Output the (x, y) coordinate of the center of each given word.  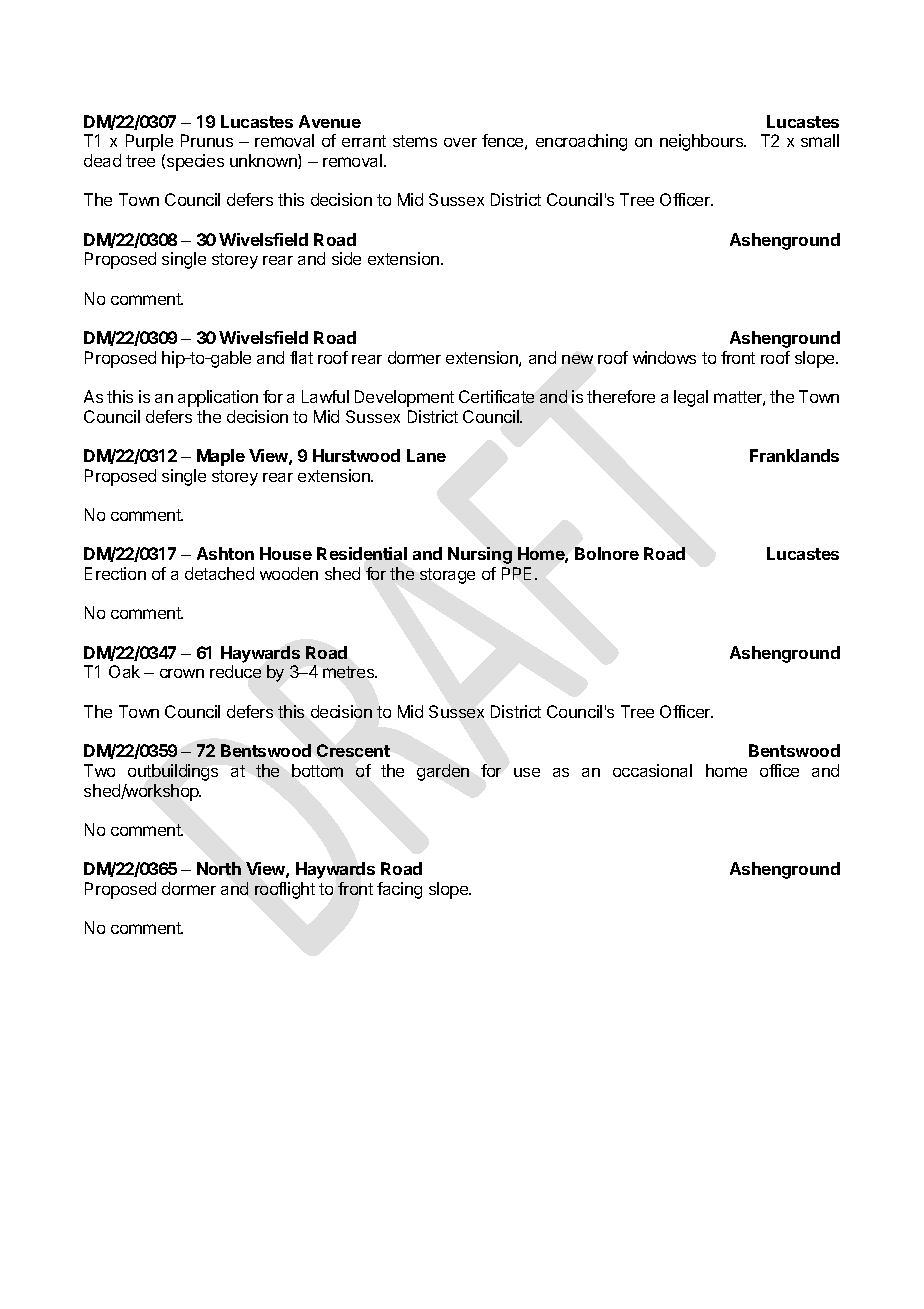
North (219, 868)
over (460, 142)
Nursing (480, 555)
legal (691, 398)
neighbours (703, 142)
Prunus (207, 140)
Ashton (225, 553)
